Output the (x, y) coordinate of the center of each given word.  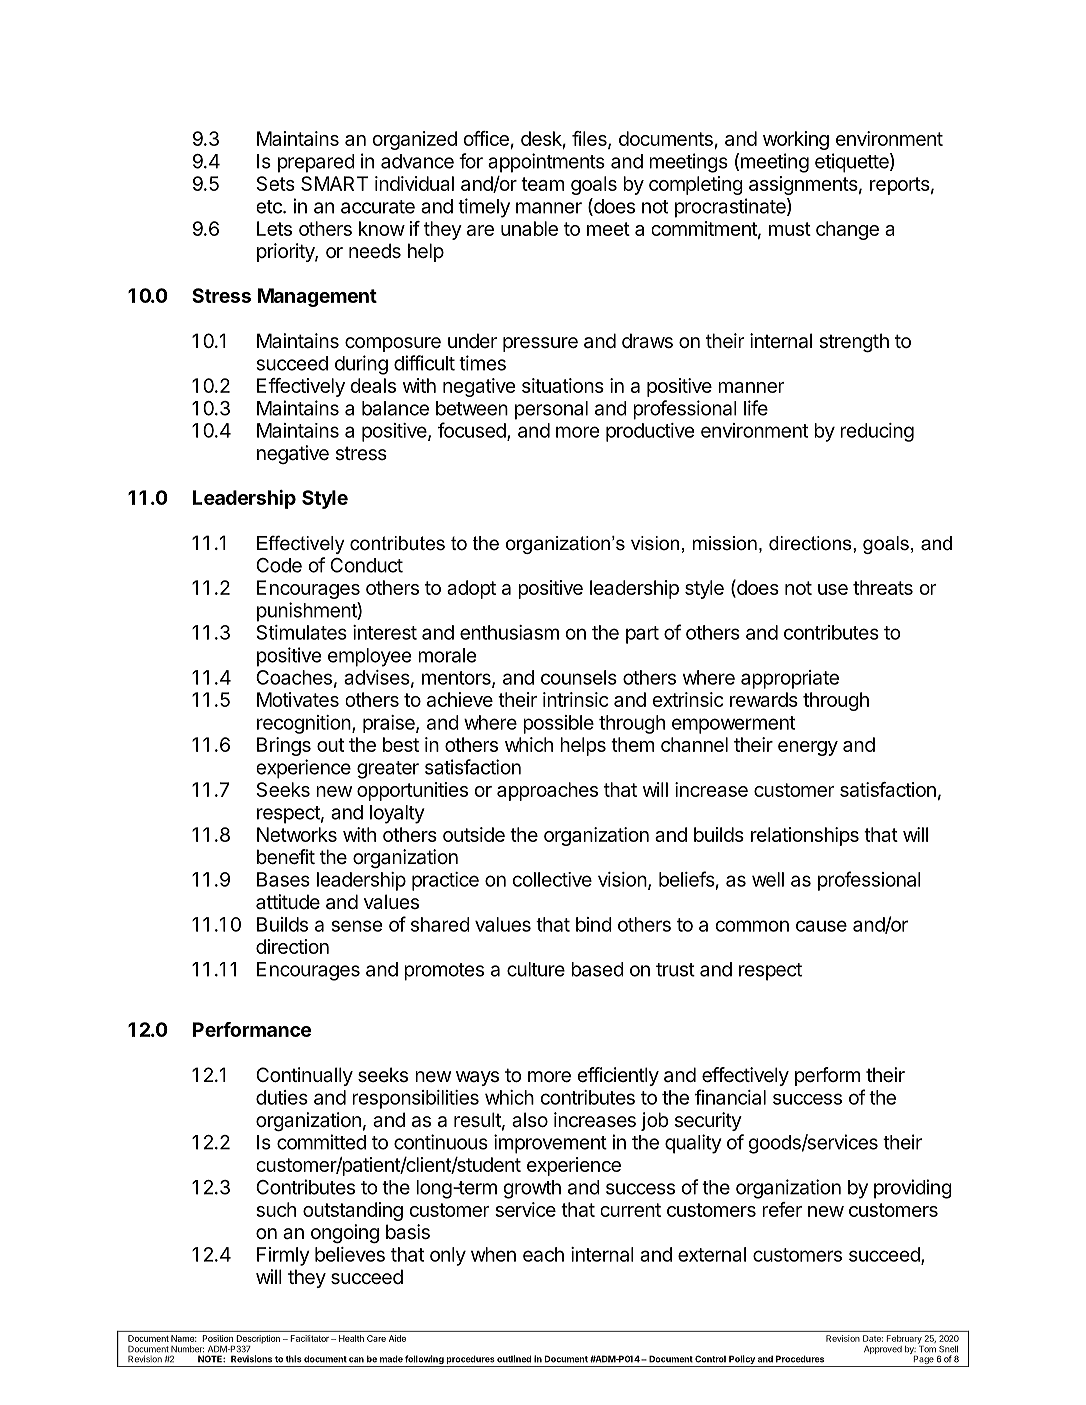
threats (883, 587)
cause (821, 926)
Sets (275, 183)
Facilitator (309, 1338)
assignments (803, 185)
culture (536, 969)
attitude (288, 901)
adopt (471, 589)
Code (279, 565)
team (542, 184)
